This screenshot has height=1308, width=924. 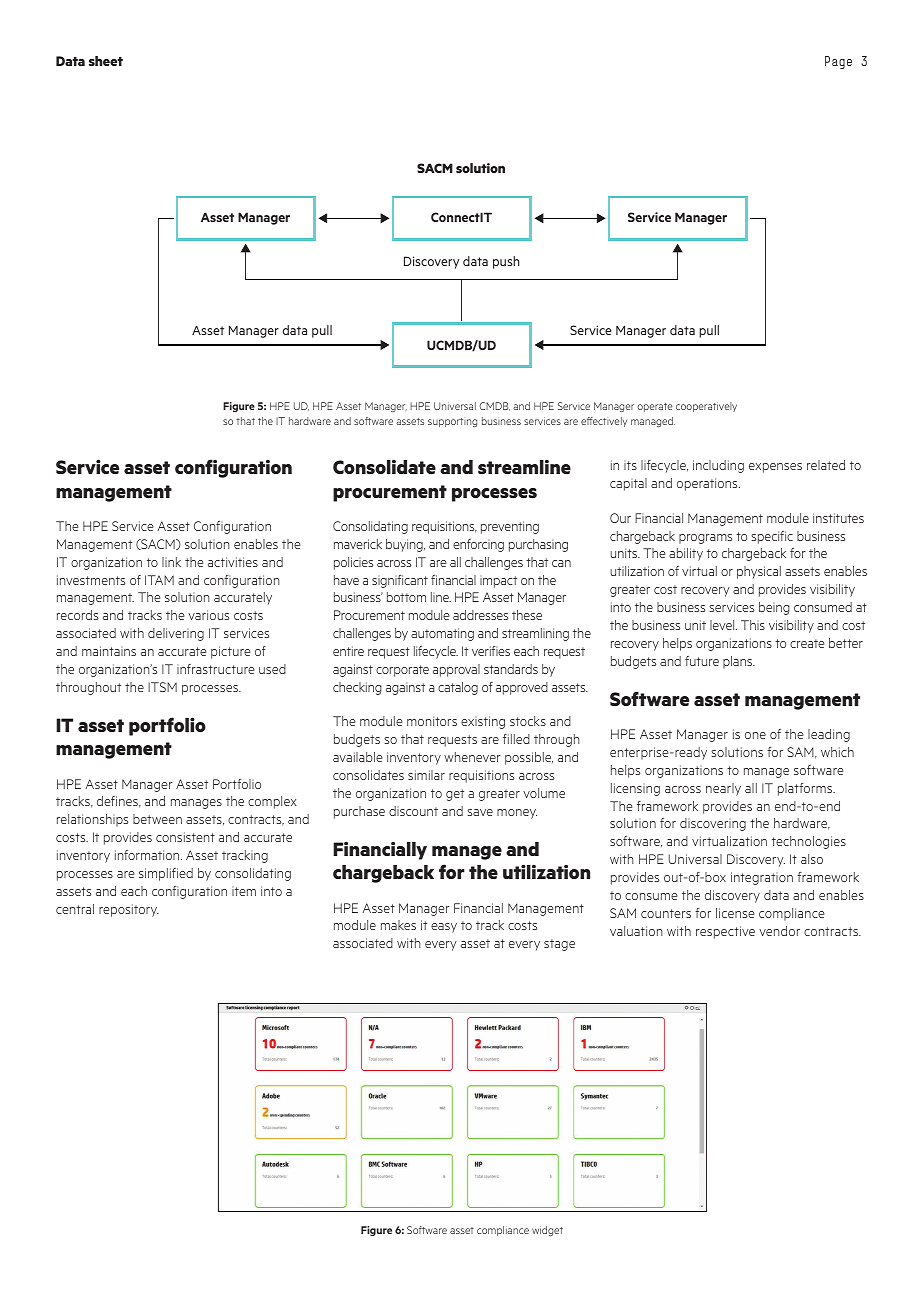 I want to click on link, so click(x=171, y=562).
